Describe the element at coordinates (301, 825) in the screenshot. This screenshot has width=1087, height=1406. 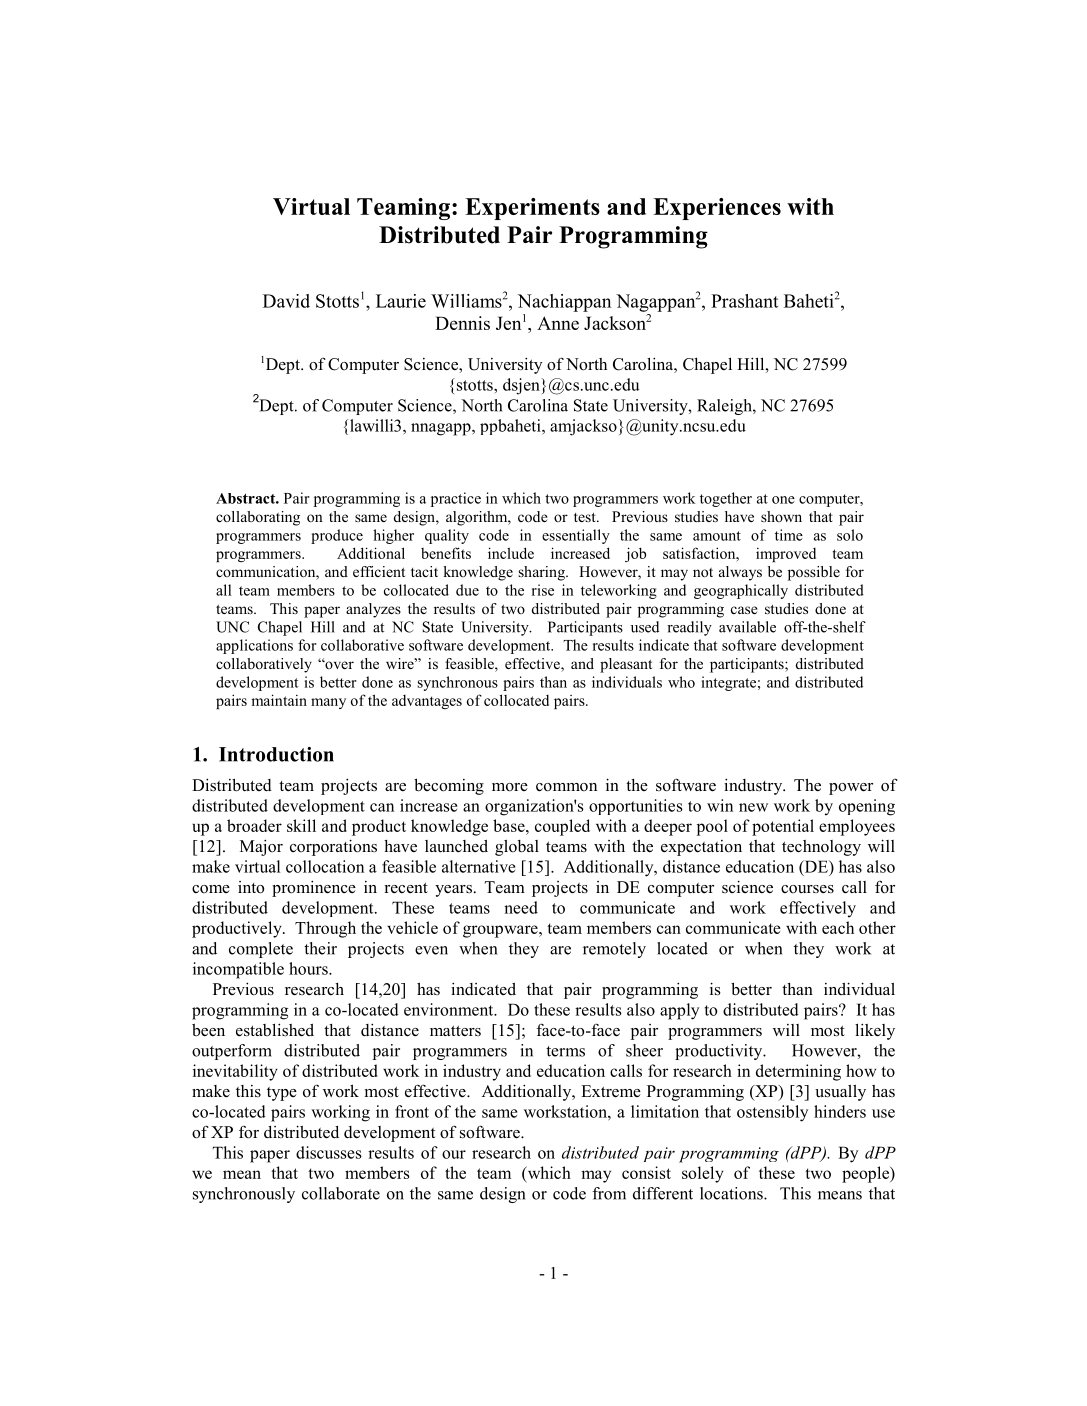
I see `skill` at that location.
